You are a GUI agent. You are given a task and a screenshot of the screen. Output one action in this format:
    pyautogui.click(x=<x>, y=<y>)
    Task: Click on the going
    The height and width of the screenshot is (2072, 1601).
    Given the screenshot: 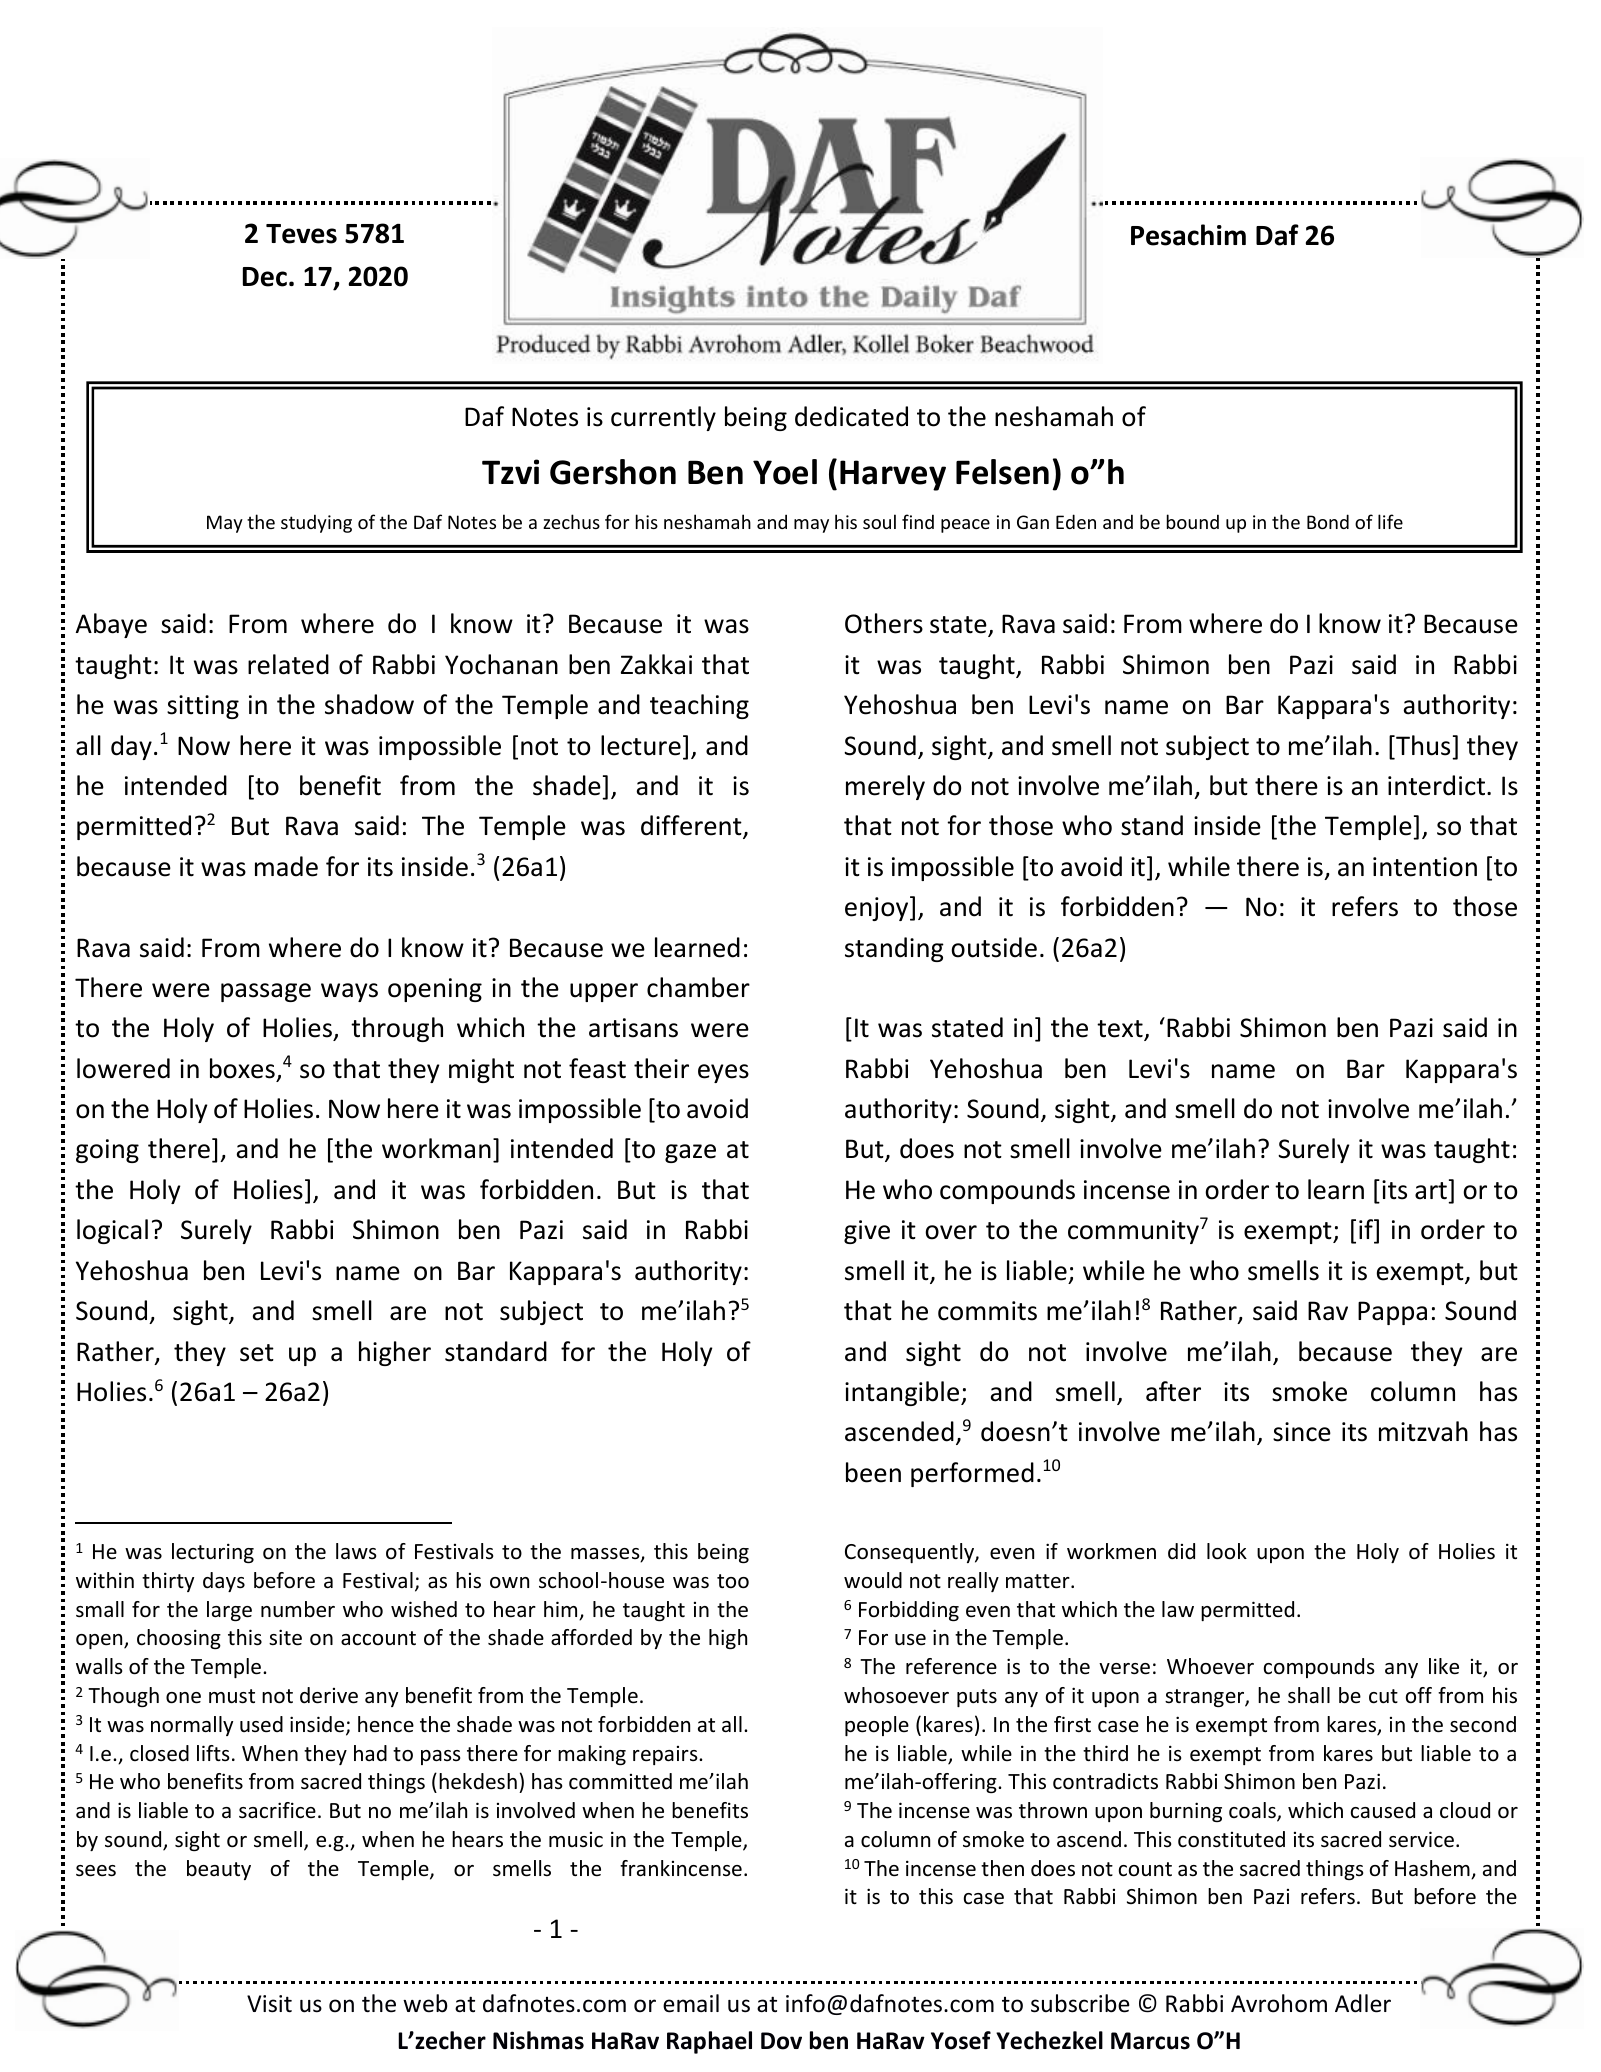 What is the action you would take?
    pyautogui.click(x=107, y=1151)
